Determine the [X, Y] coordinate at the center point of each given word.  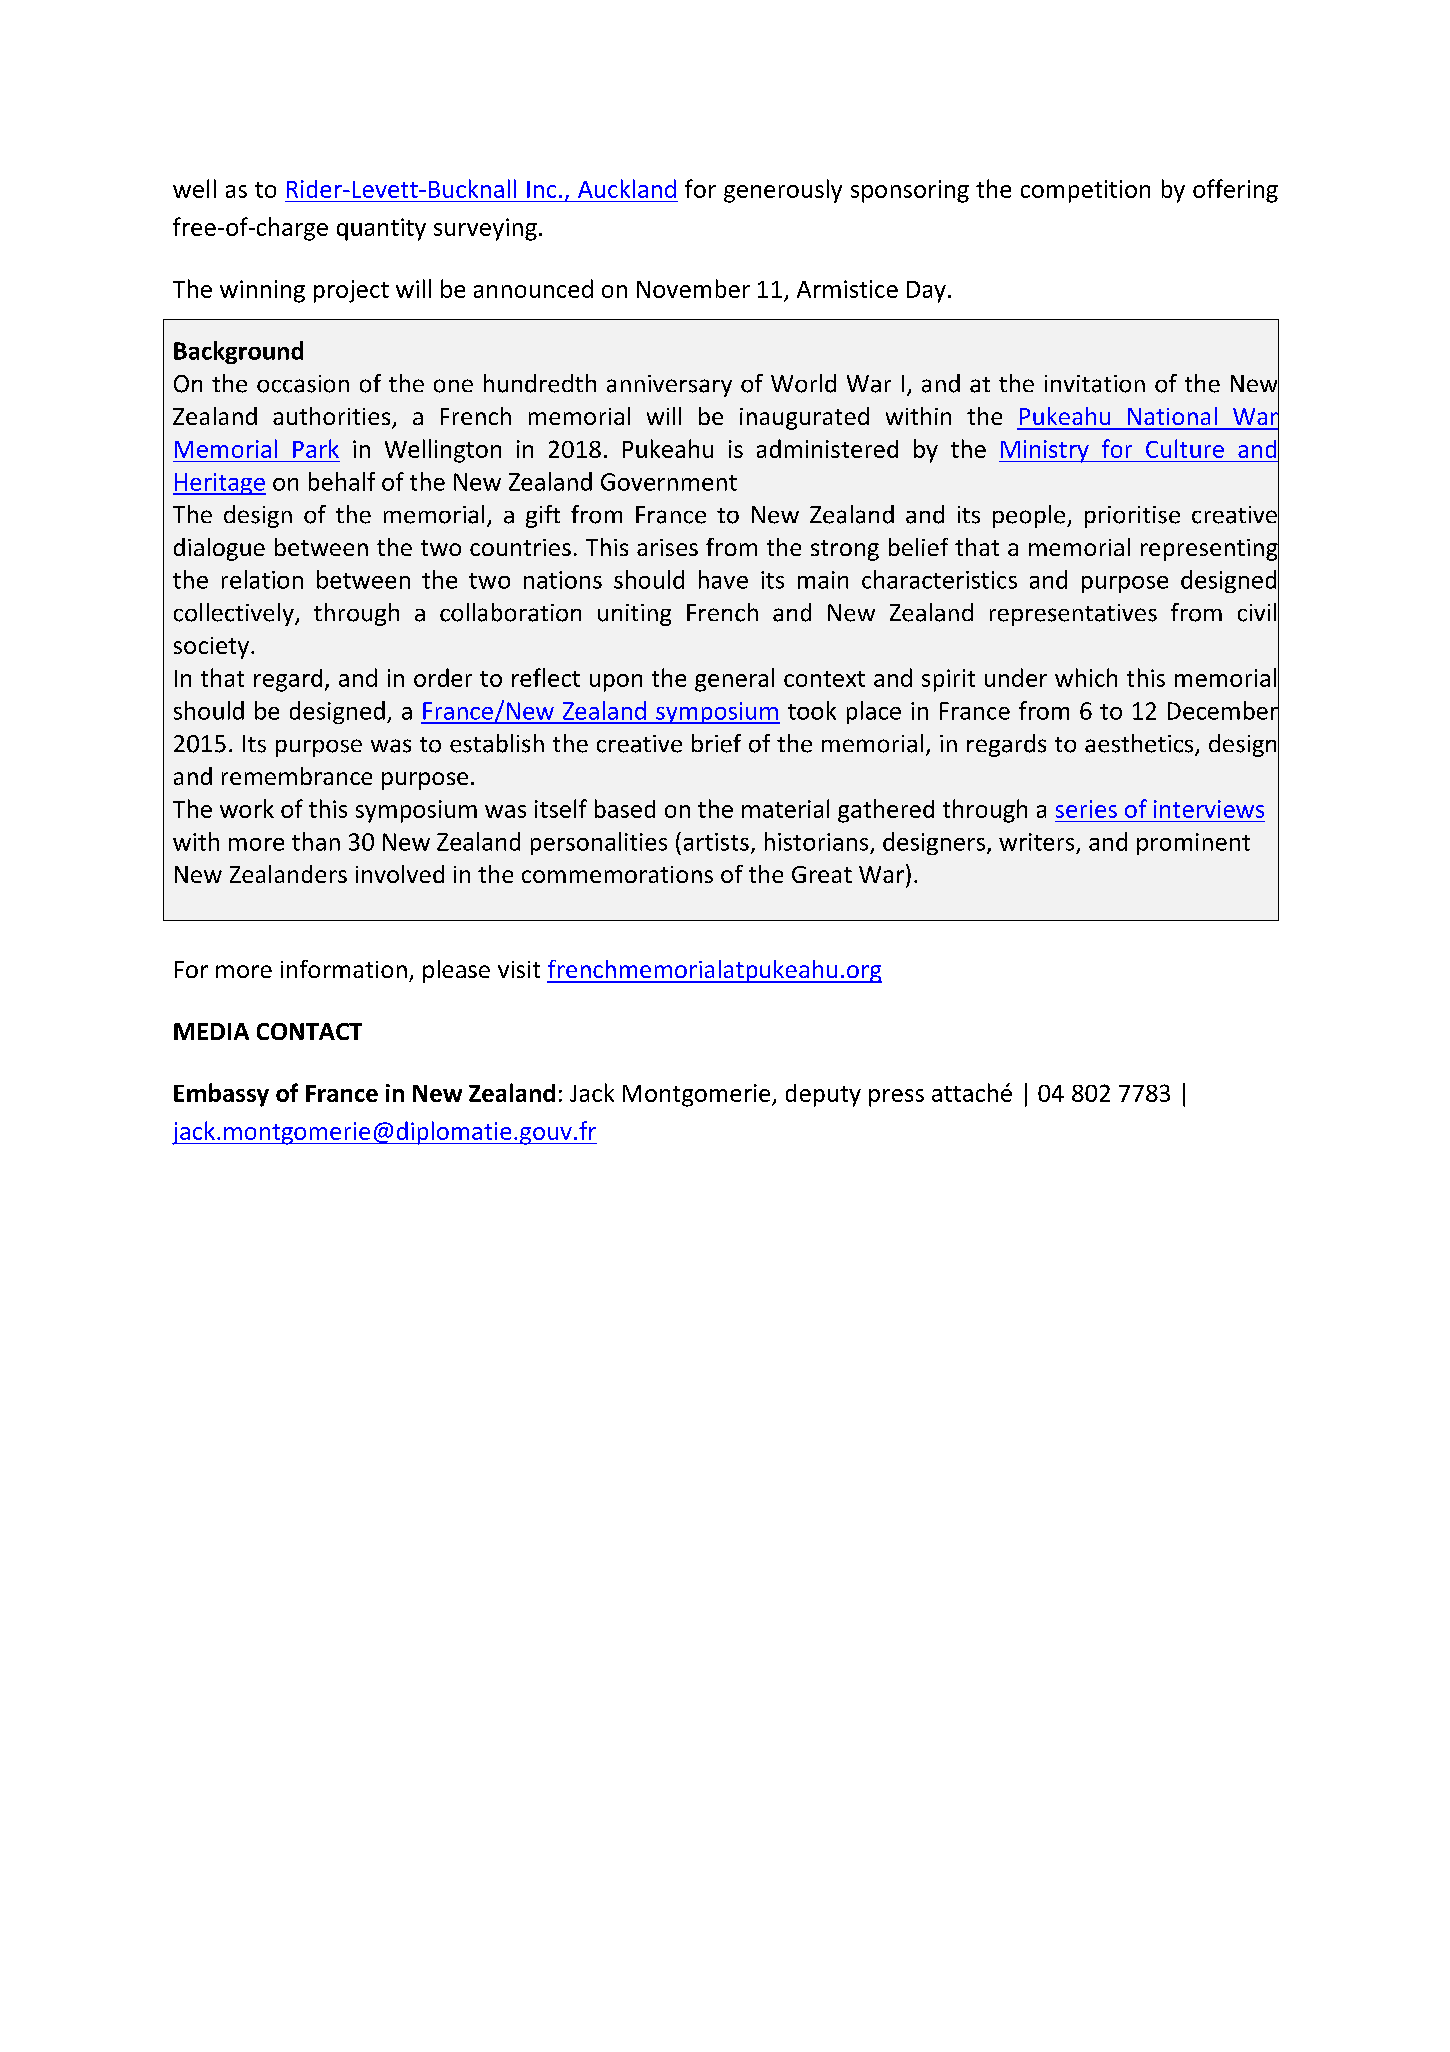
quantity [381, 229]
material [785, 808]
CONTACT [309, 1031]
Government [669, 482]
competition [1085, 191]
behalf [342, 481]
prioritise [1132, 517]
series [1086, 809]
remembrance [297, 776]
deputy [823, 1095]
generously [783, 191]
